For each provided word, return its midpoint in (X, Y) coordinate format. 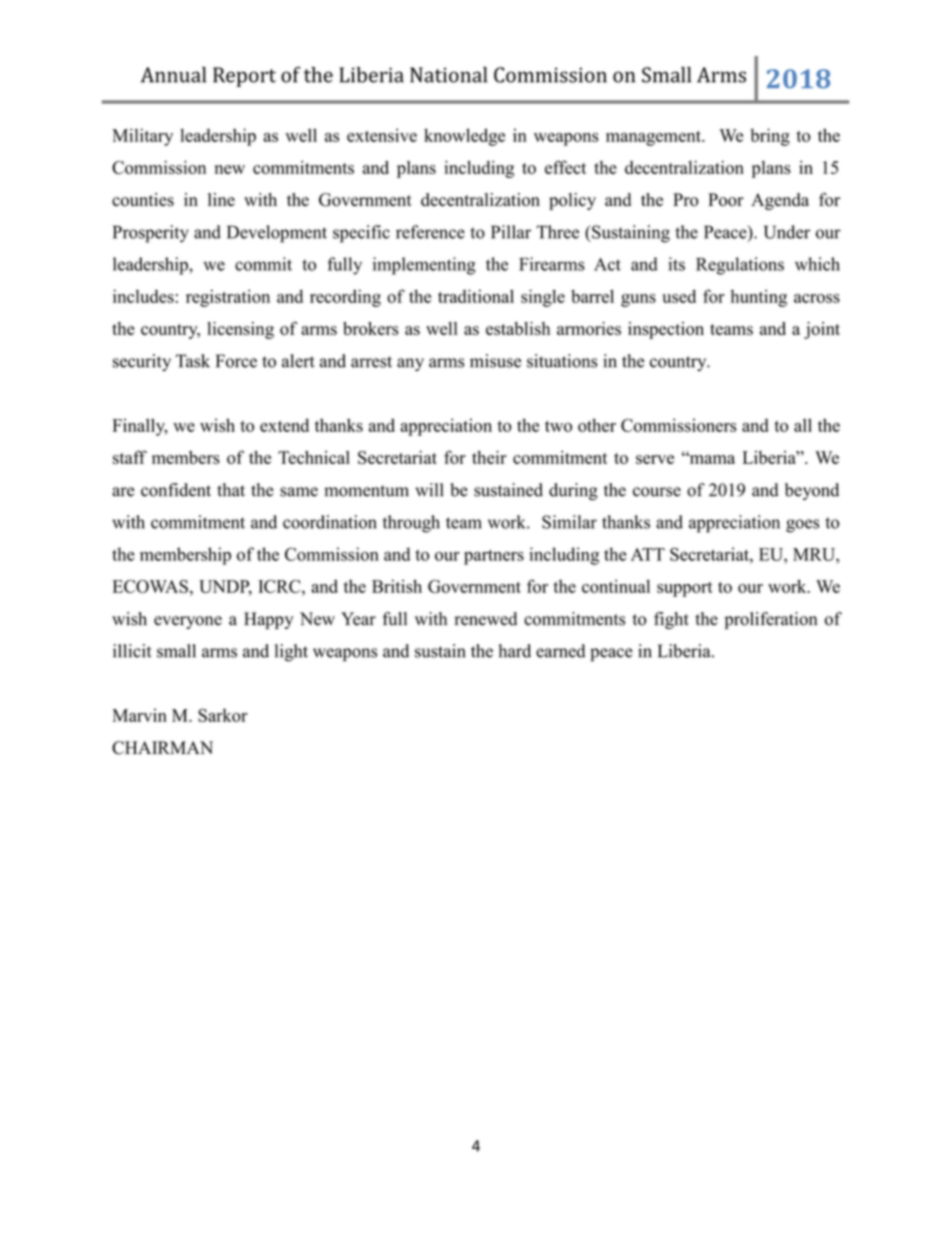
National (448, 75)
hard (515, 651)
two (558, 426)
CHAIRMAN (162, 748)
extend (284, 425)
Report (244, 77)
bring (770, 137)
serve (655, 459)
